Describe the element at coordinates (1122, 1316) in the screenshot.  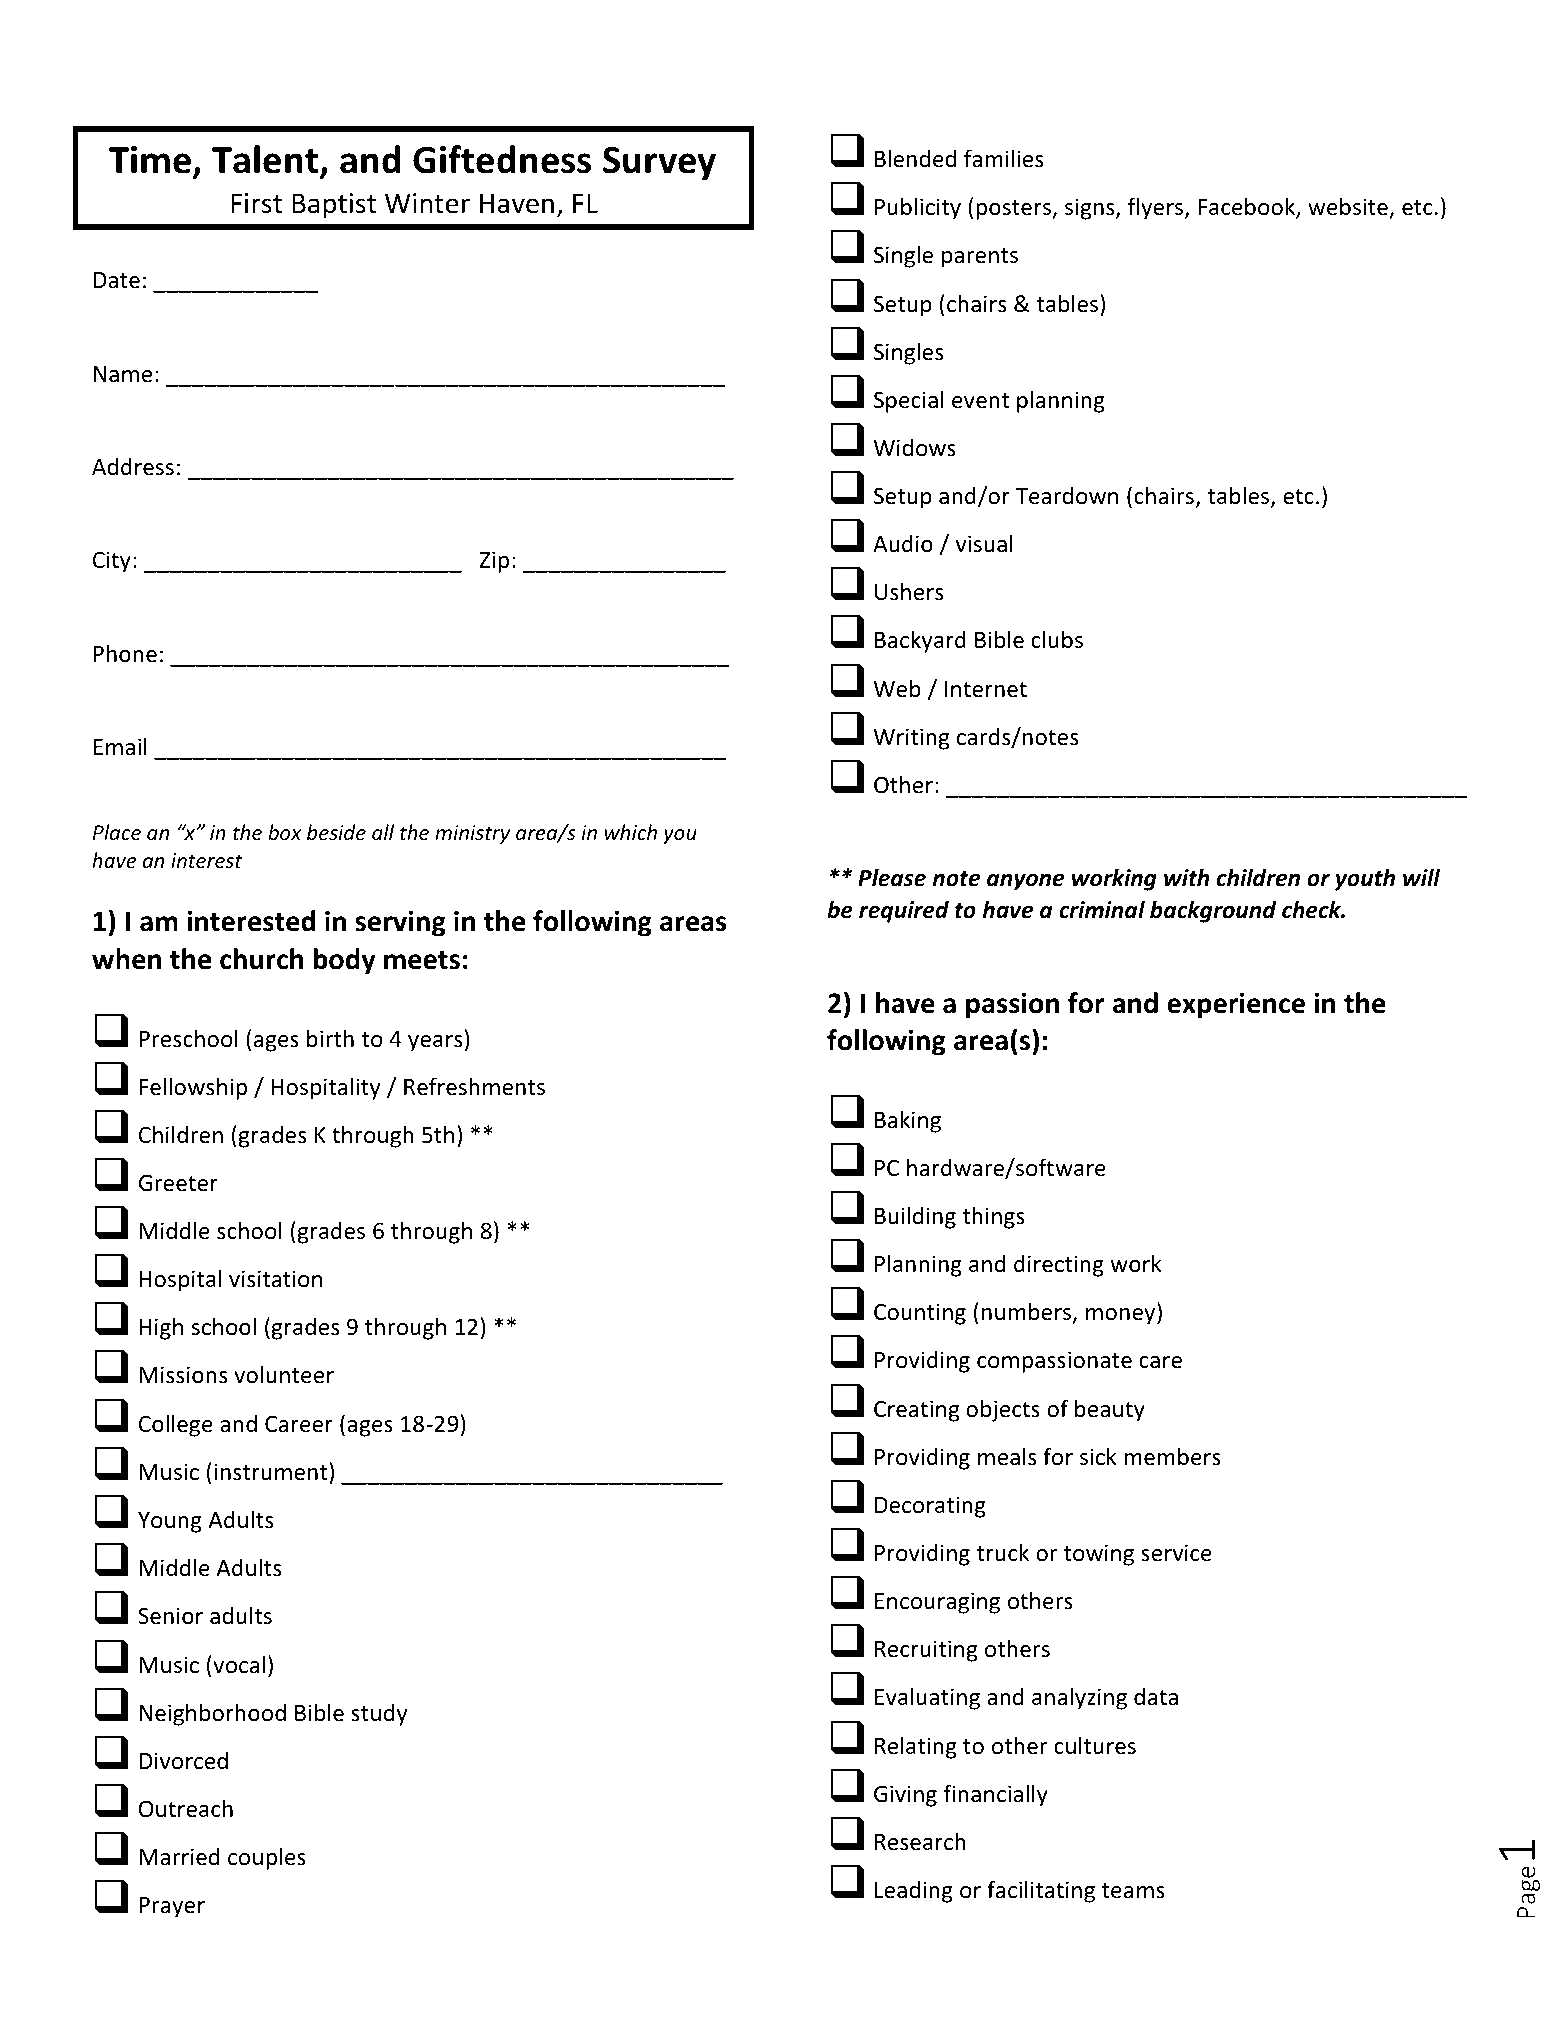
I see `money` at that location.
